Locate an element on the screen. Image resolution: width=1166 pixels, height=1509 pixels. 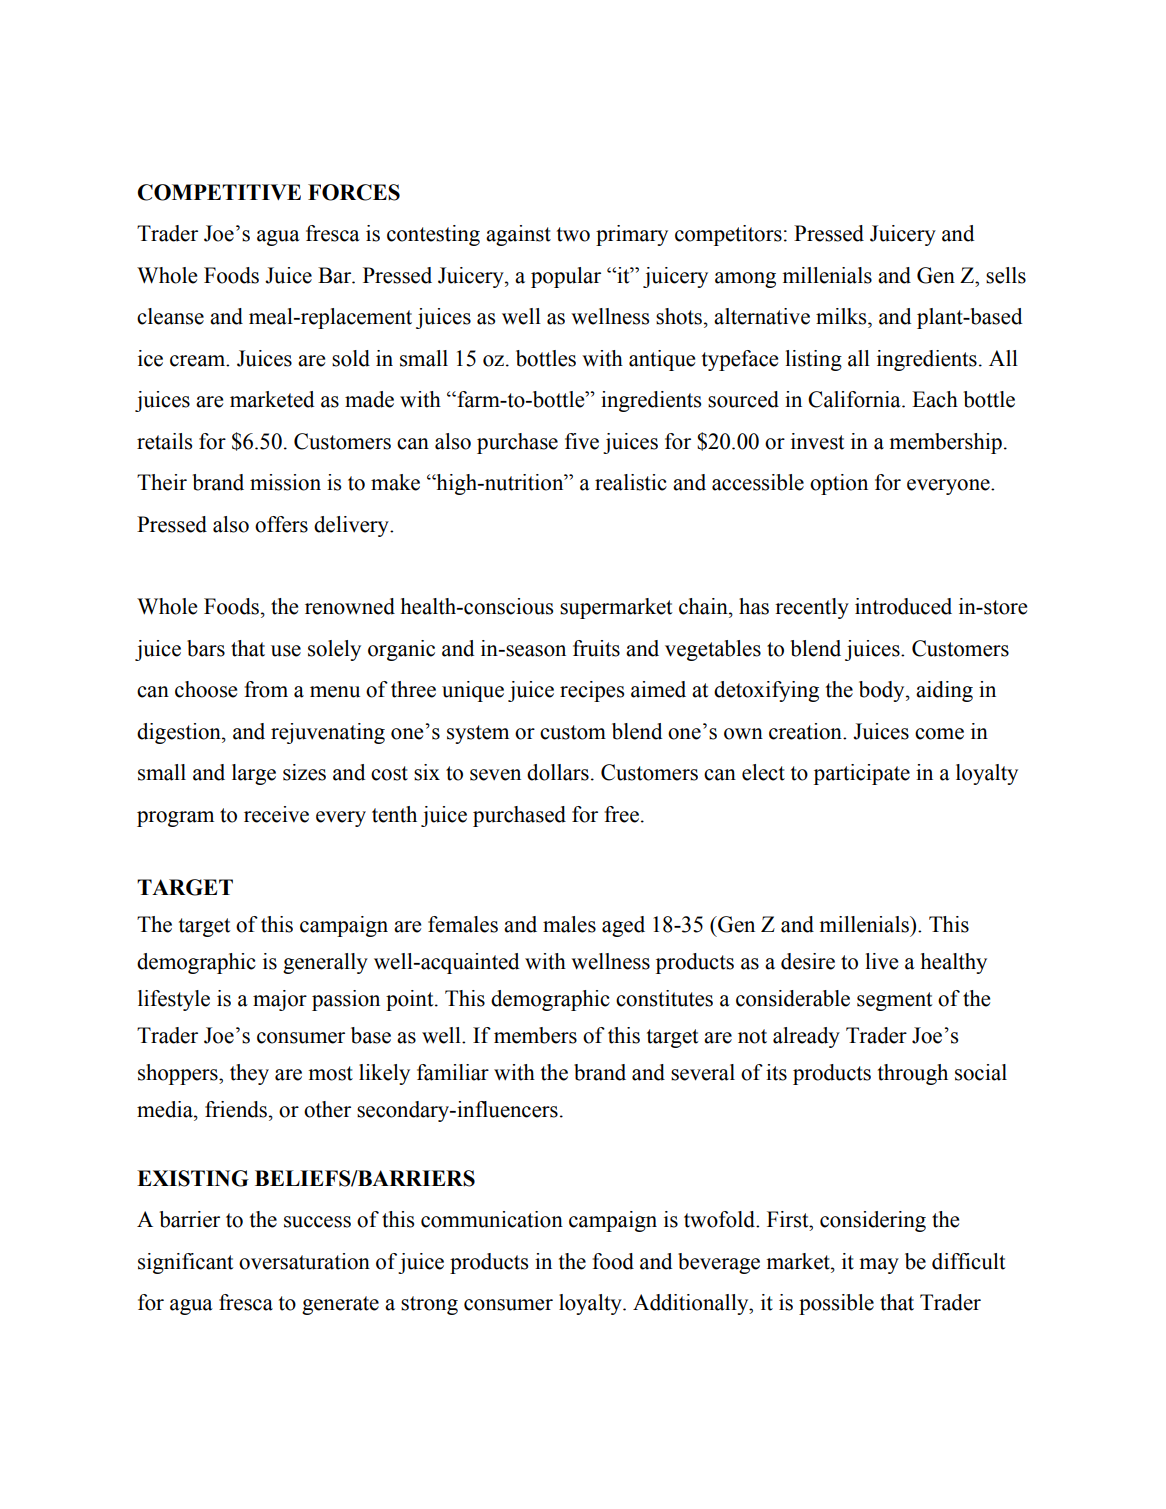
sells is located at coordinates (1006, 275).
